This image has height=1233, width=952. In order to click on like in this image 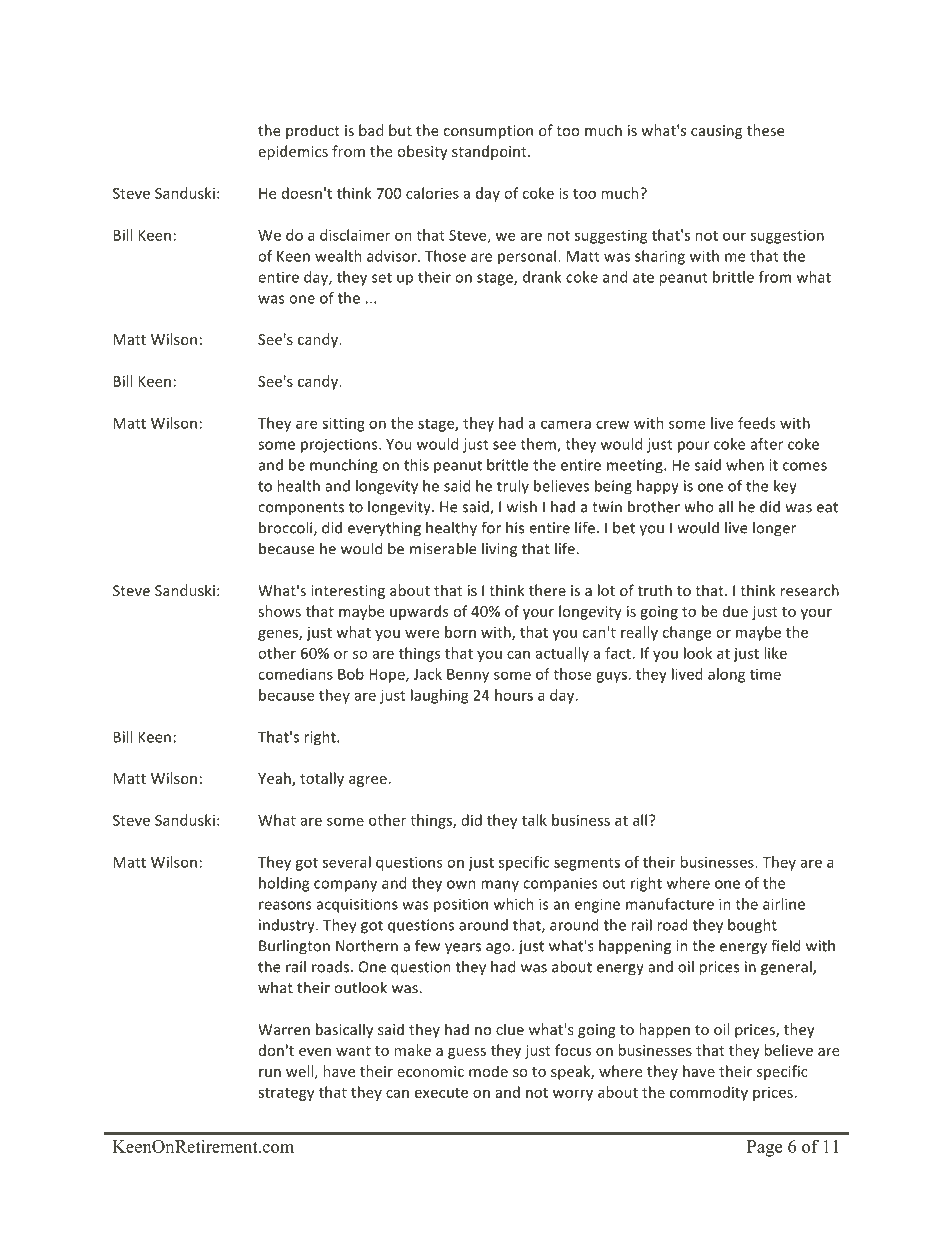, I will do `click(775, 653)`.
